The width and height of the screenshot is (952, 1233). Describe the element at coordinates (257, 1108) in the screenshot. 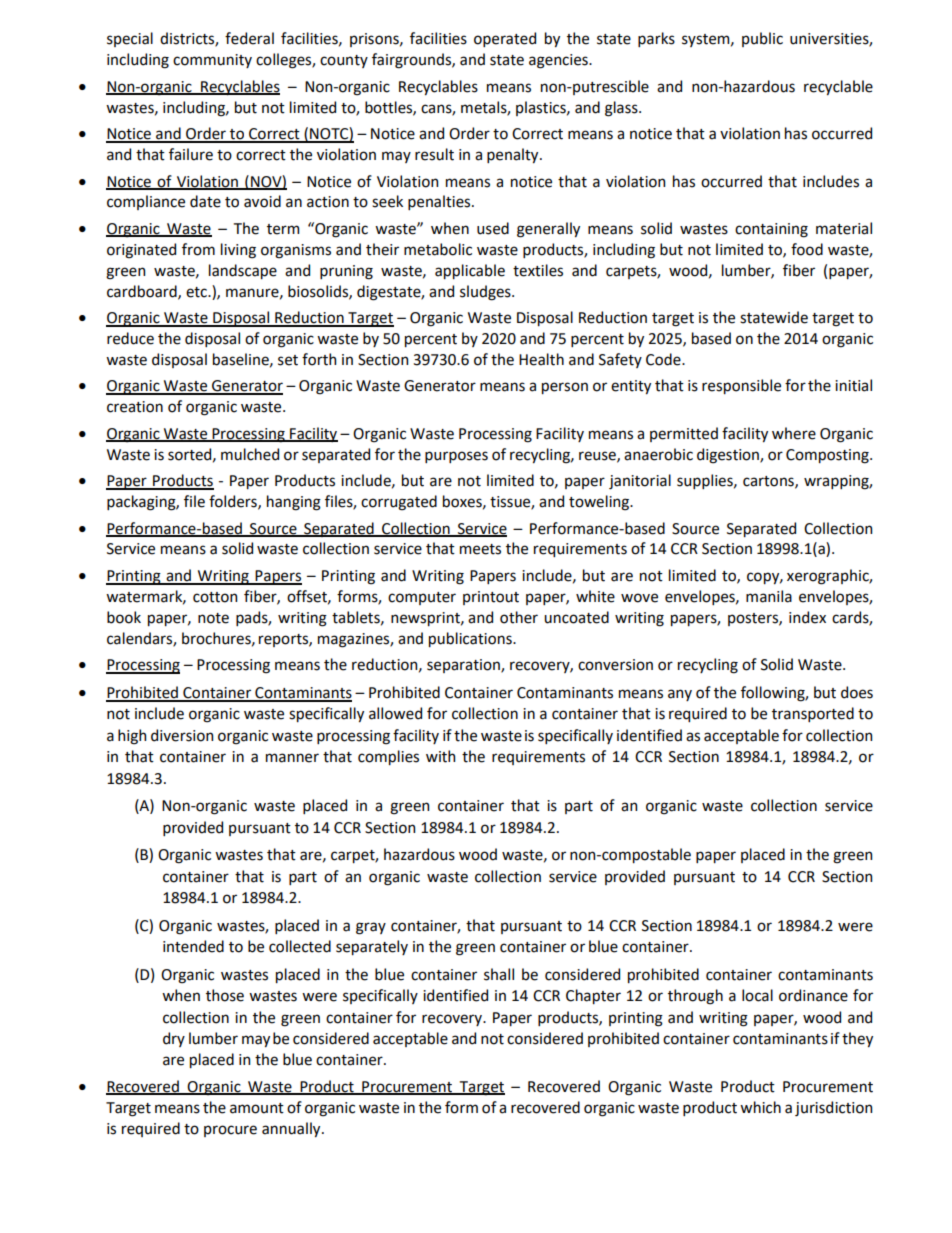

I see `amount` at that location.
